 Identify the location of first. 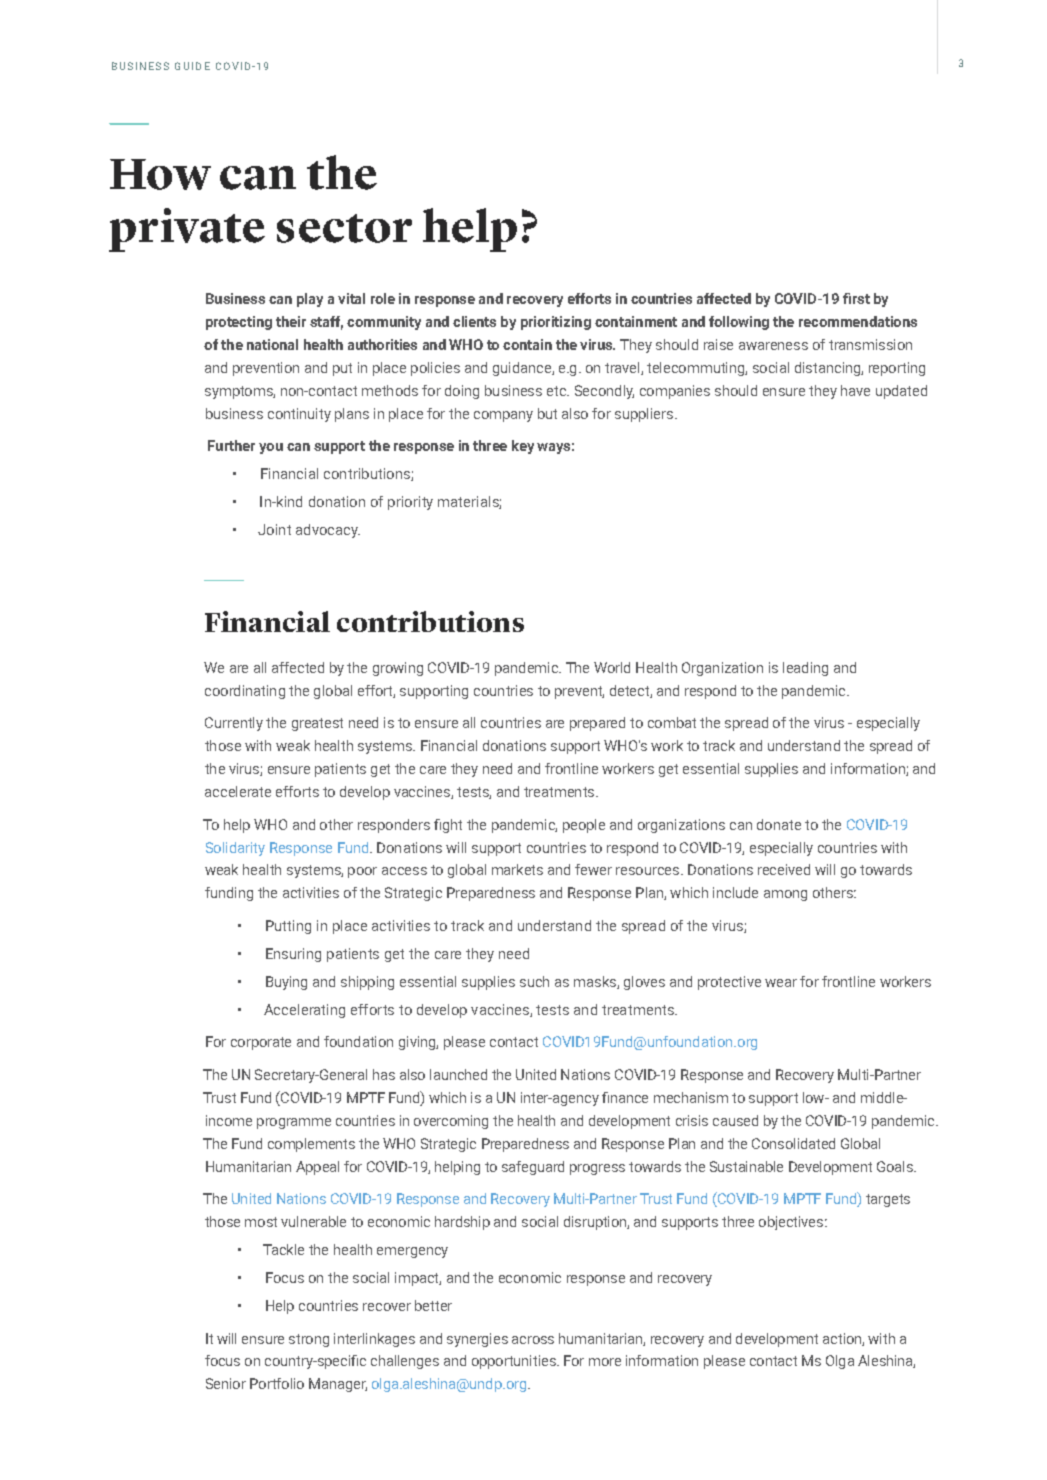
(856, 298).
